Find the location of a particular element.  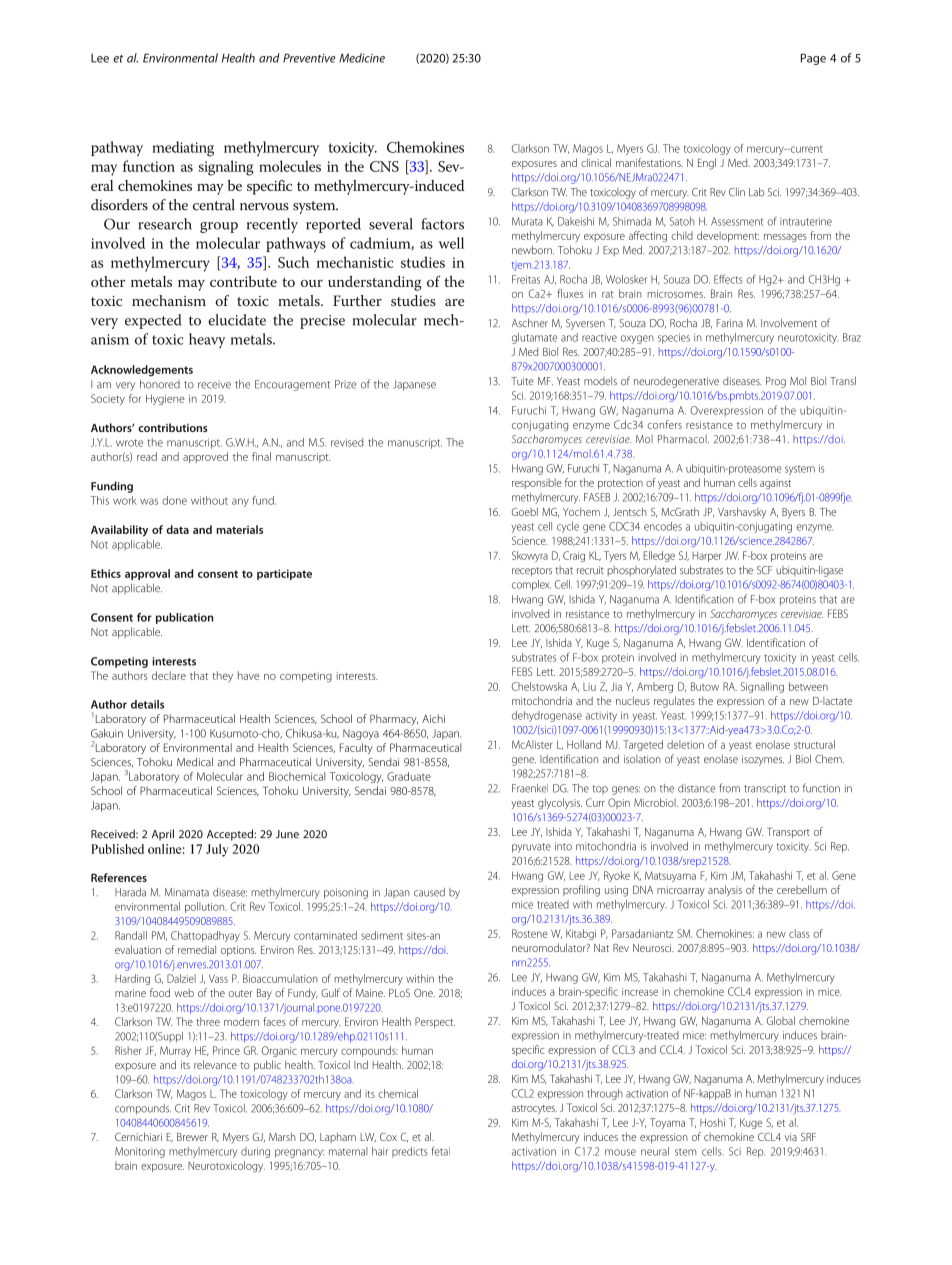

Signalling is located at coordinates (762, 687).
